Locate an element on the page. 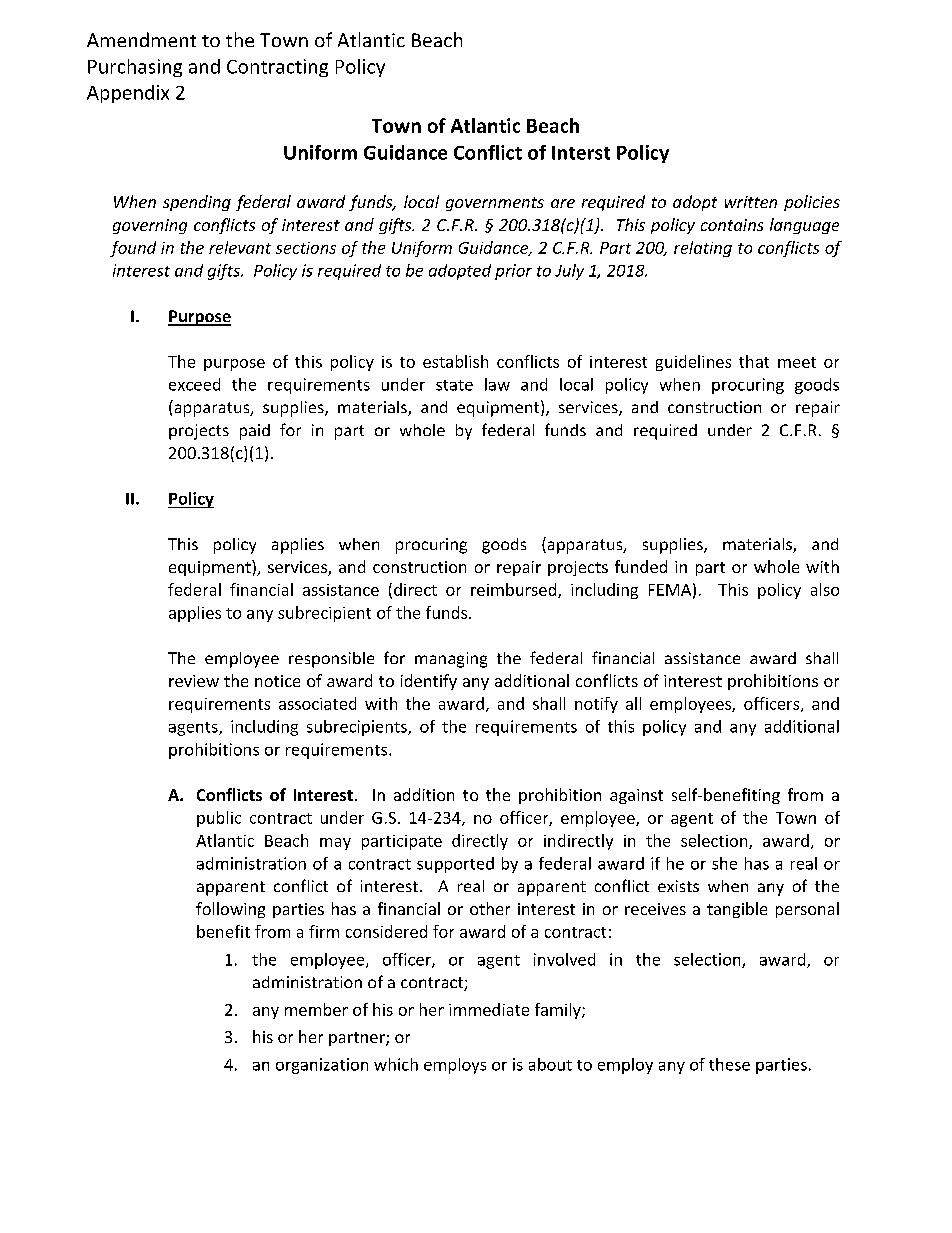 The height and width of the page is (1233, 952). that is located at coordinates (754, 361).
